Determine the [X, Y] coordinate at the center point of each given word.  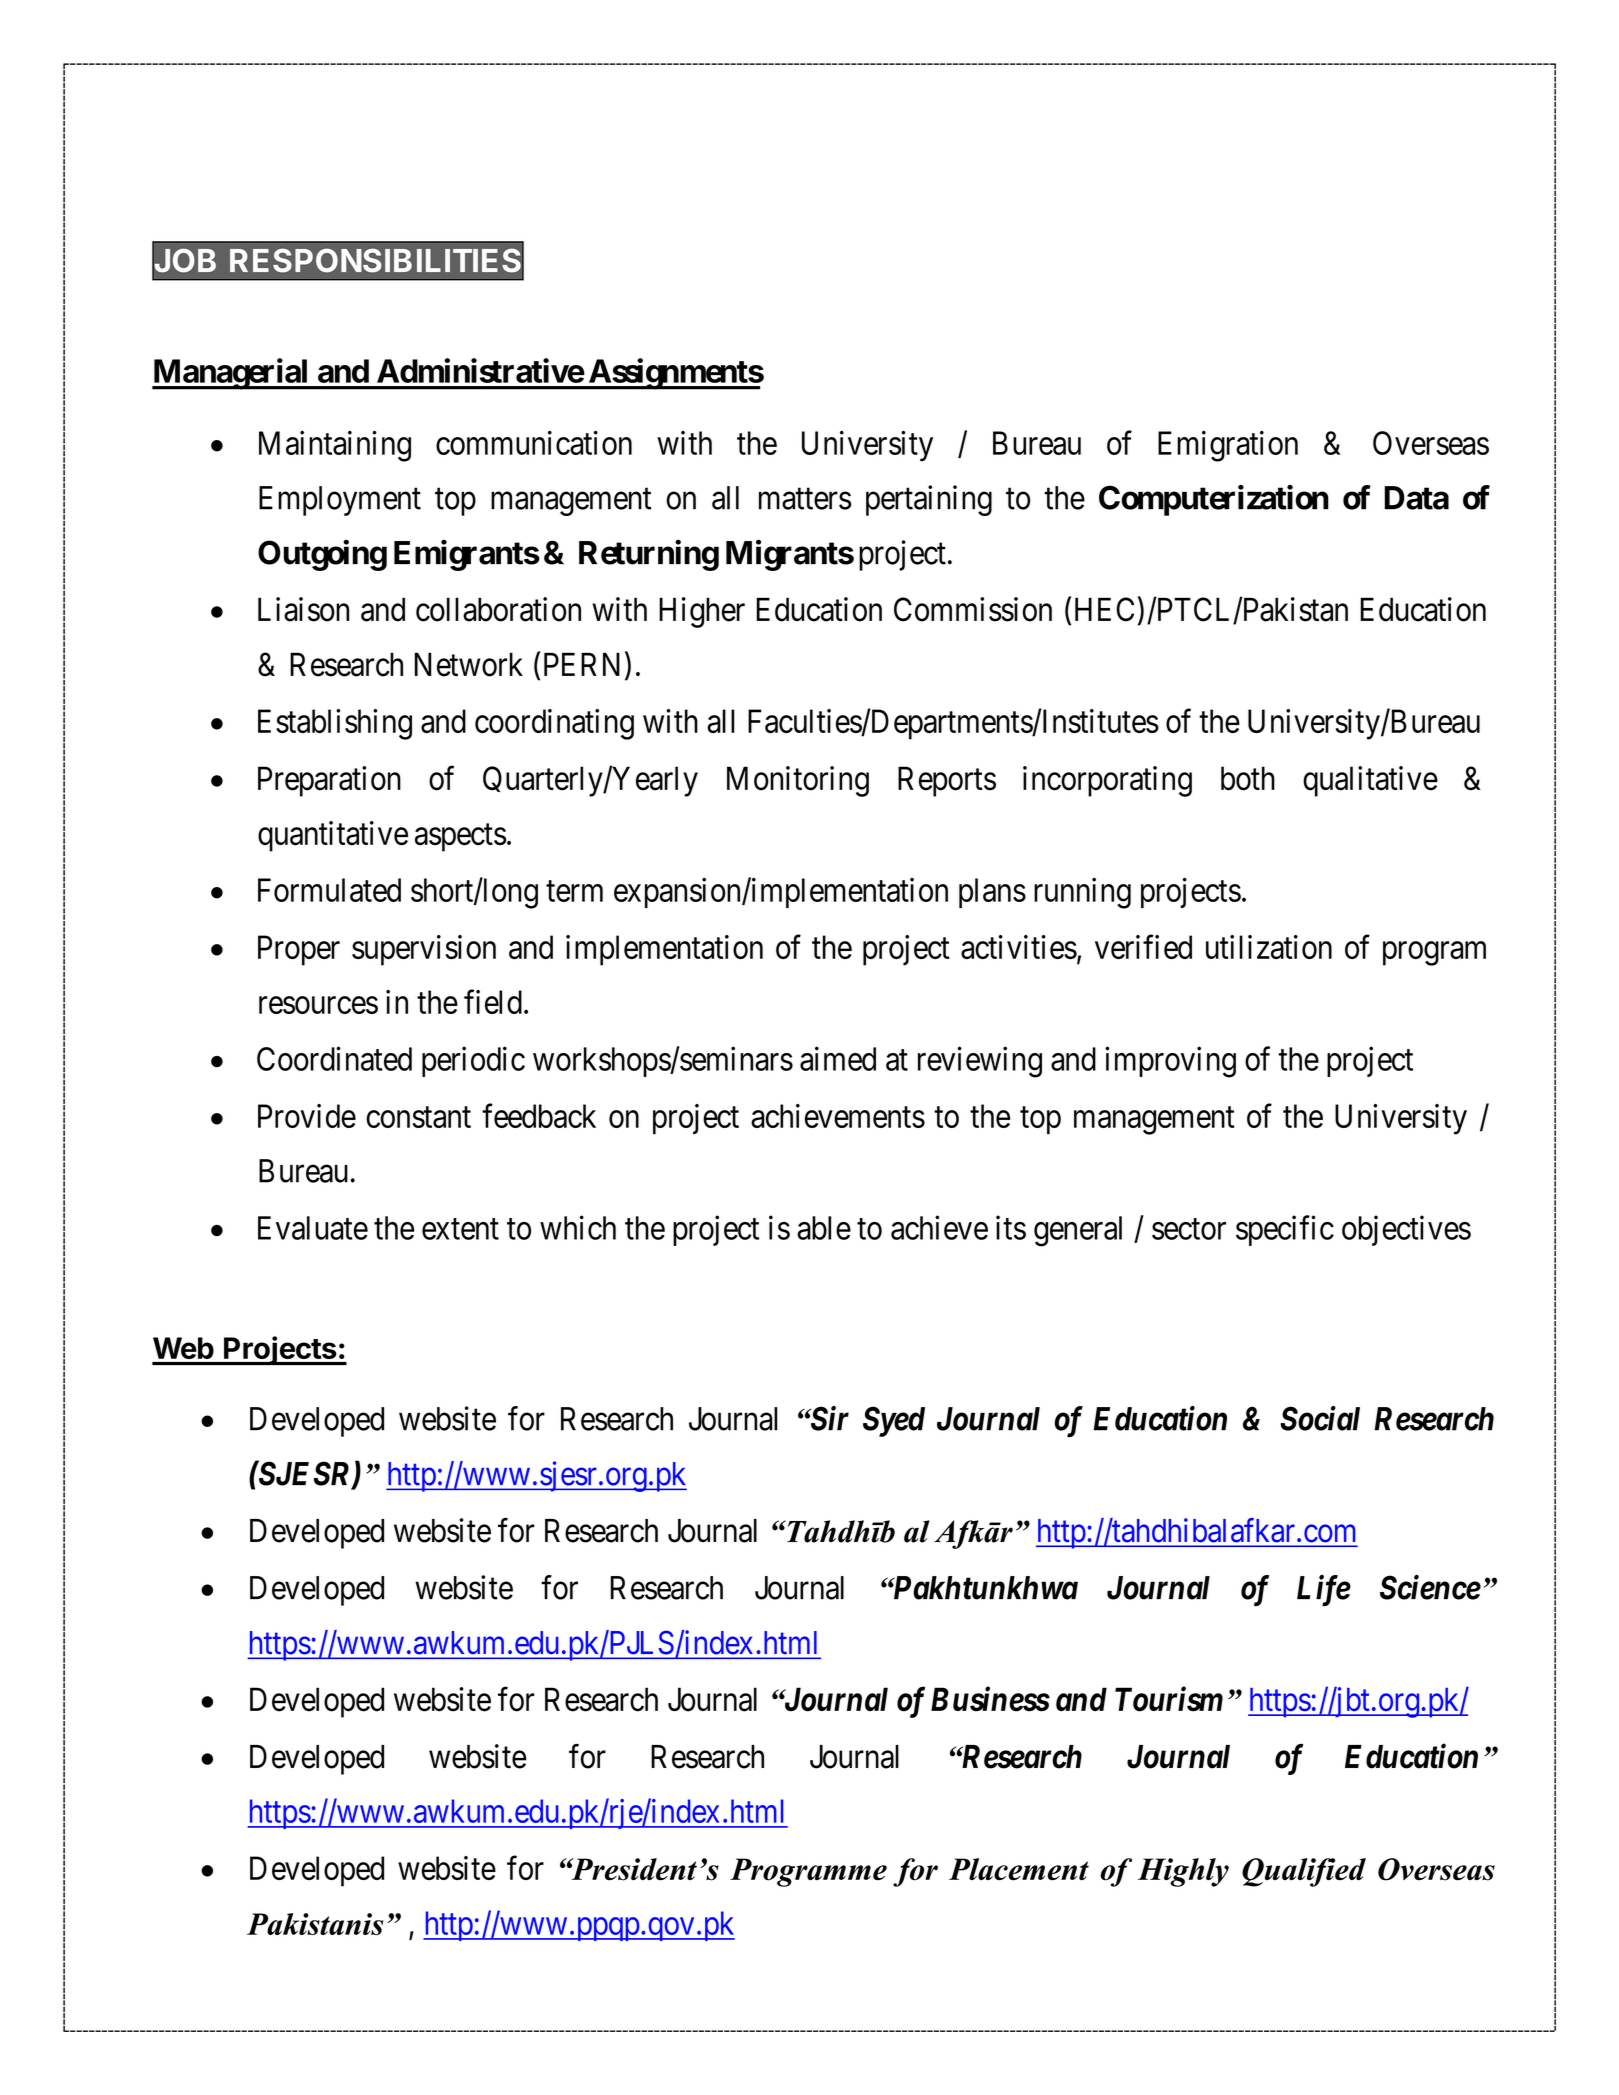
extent [460, 1229]
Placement [1019, 1869]
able [824, 1228]
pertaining [929, 500]
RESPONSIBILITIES [376, 260]
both [1248, 778]
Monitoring [798, 781]
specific [1285, 1230]
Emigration [1228, 446]
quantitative [333, 836]
